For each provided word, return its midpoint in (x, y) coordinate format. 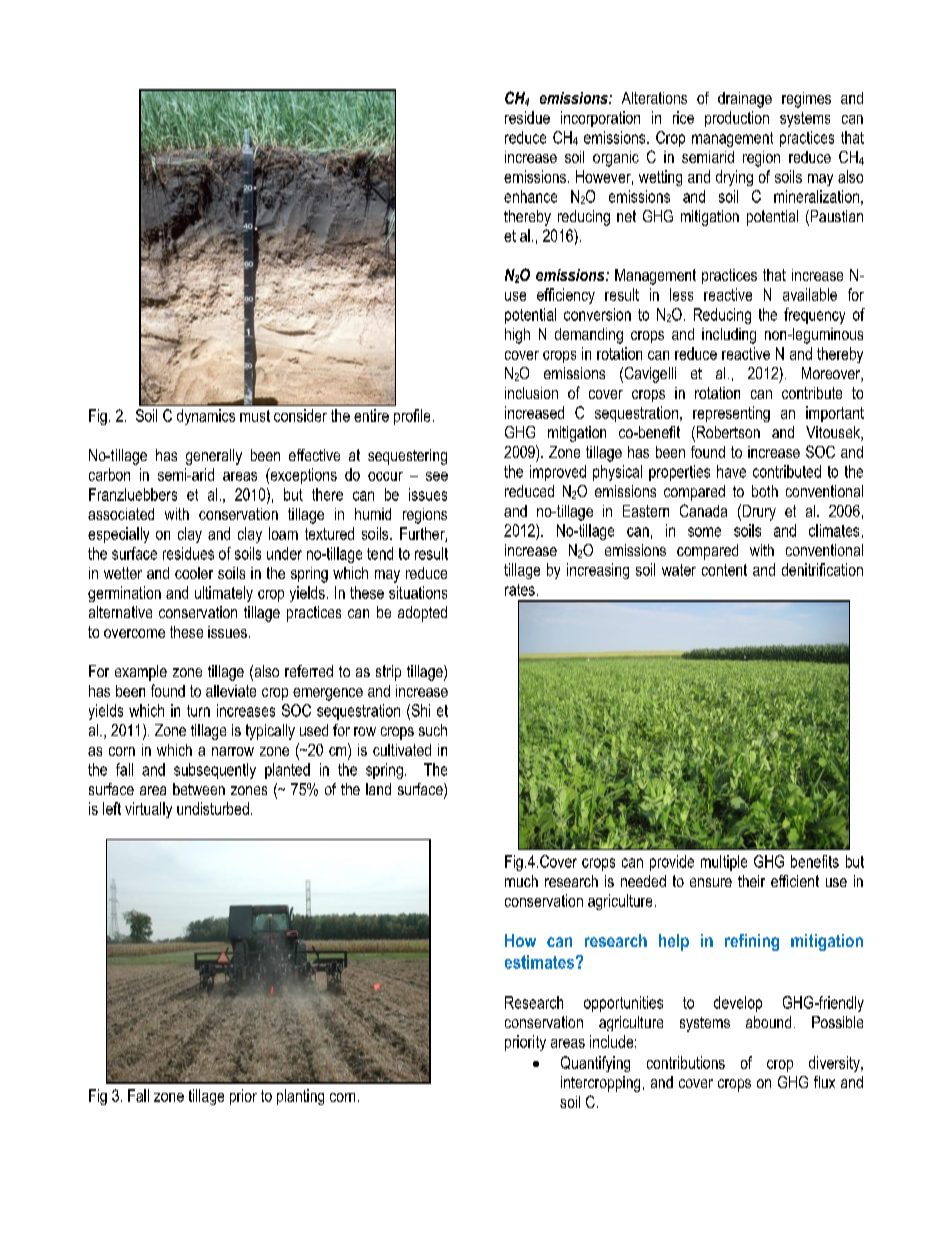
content (724, 570)
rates (520, 590)
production (737, 119)
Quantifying (595, 1064)
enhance (530, 196)
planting (300, 1097)
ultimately (224, 594)
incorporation (600, 119)
